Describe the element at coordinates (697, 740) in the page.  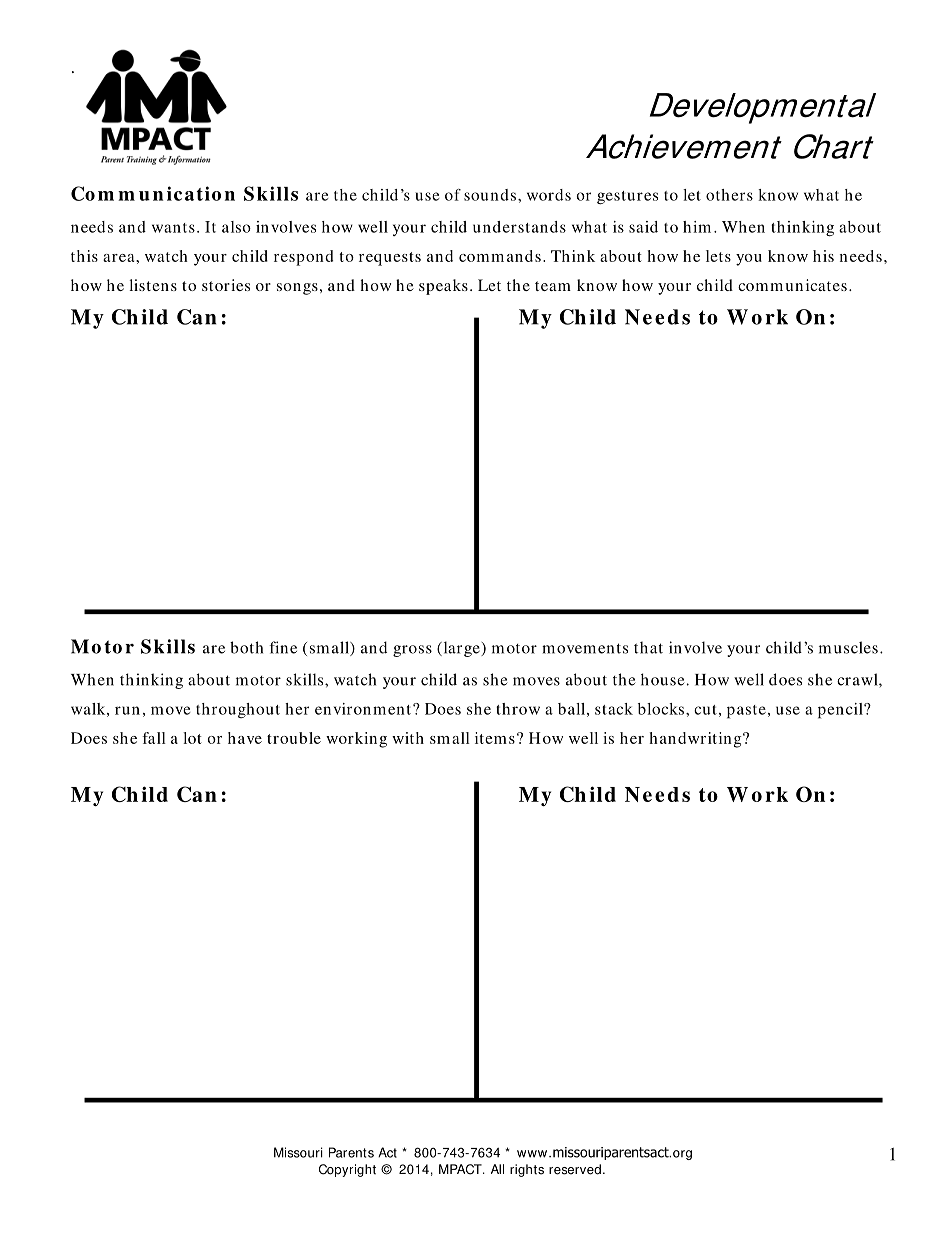
I see `handwriting` at that location.
